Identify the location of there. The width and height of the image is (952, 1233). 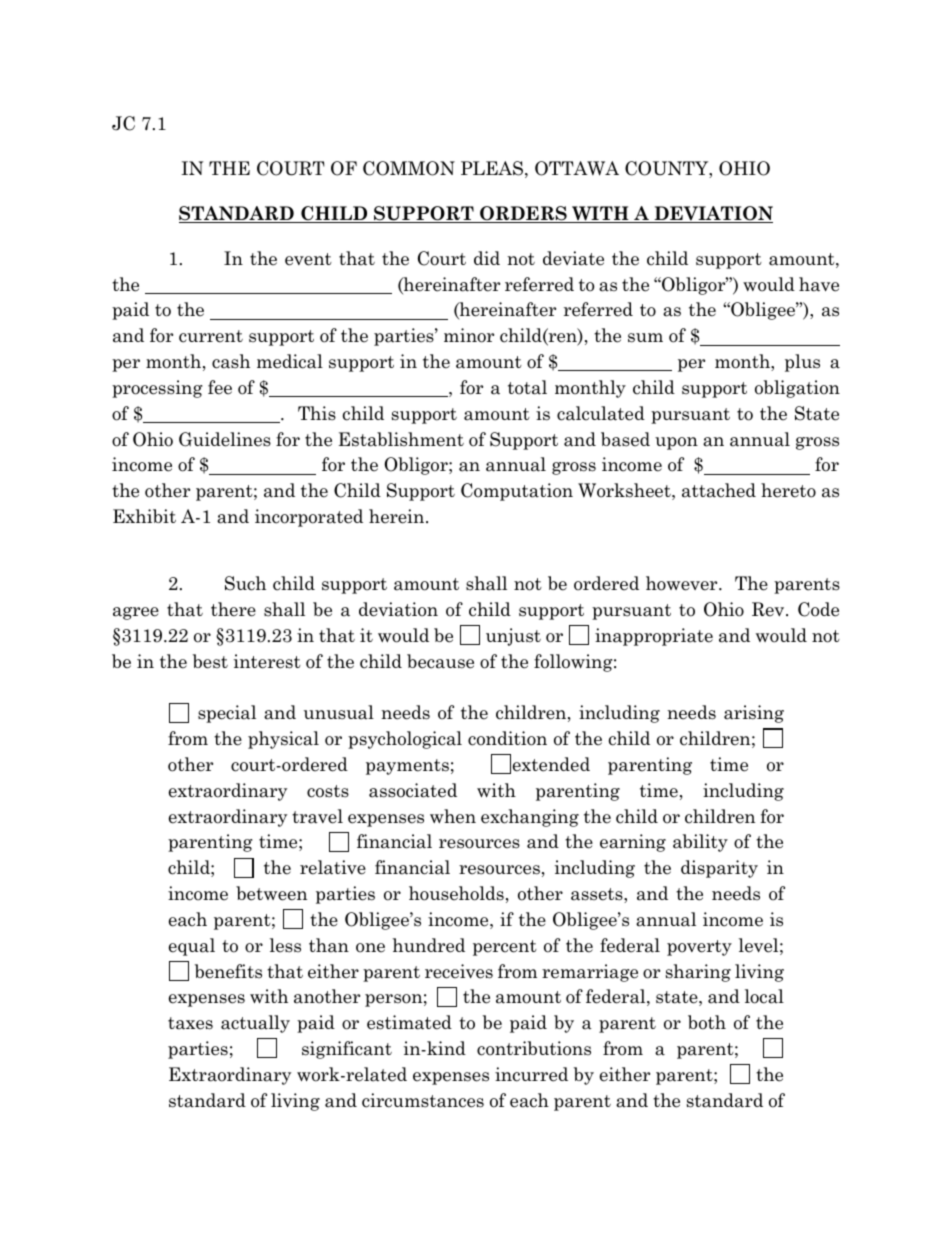
(233, 609).
